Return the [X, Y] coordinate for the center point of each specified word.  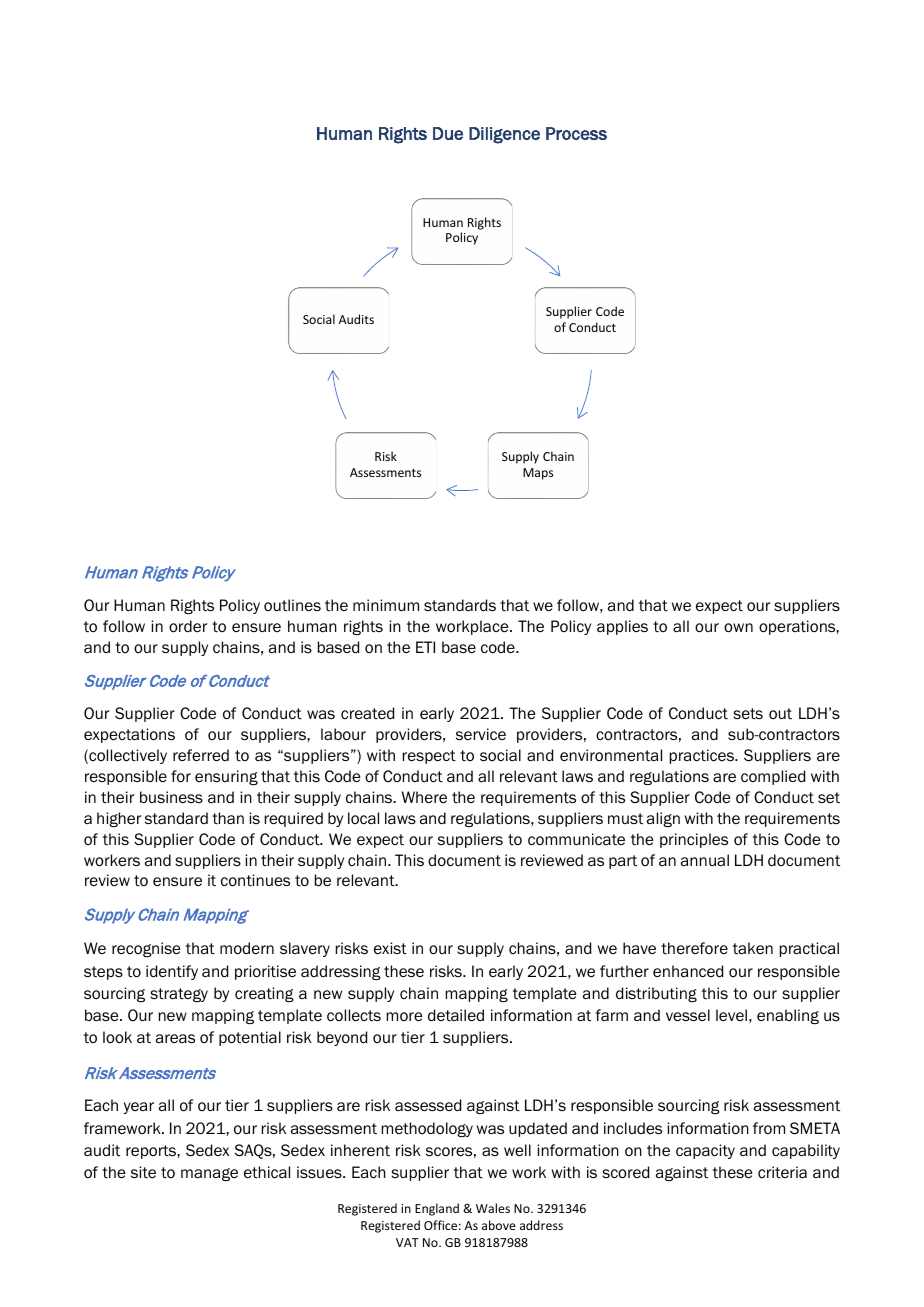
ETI [425, 647]
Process [576, 133]
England [437, 1209]
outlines [292, 605]
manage [209, 1174]
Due [448, 133]
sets [748, 714]
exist [390, 948]
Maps [538, 474]
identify [172, 972]
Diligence [504, 135]
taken [753, 948]
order [188, 626]
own [738, 628]
